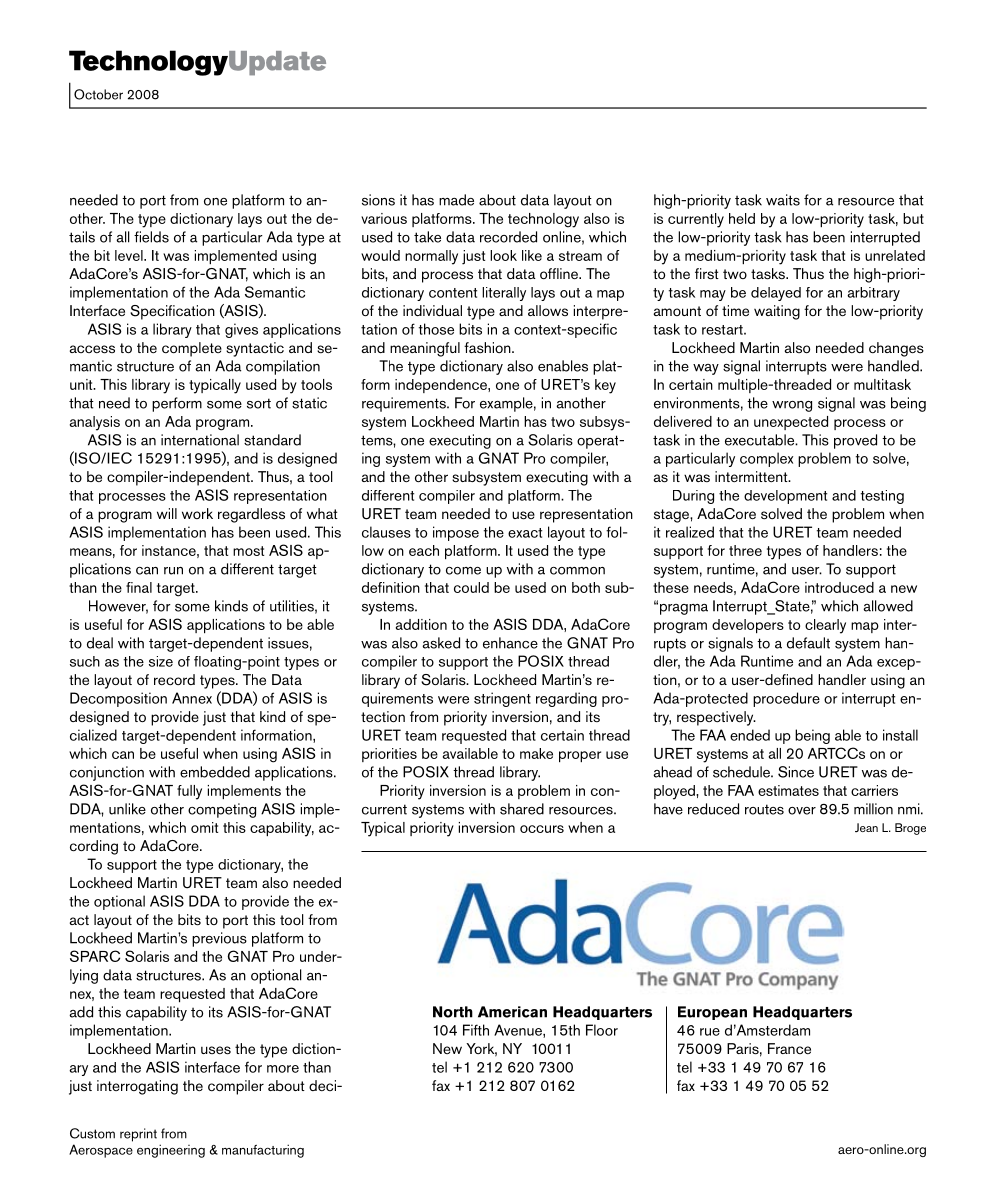 The height and width of the screenshot is (1204, 982). Describe the element at coordinates (167, 513) in the screenshot. I see `will` at that location.
